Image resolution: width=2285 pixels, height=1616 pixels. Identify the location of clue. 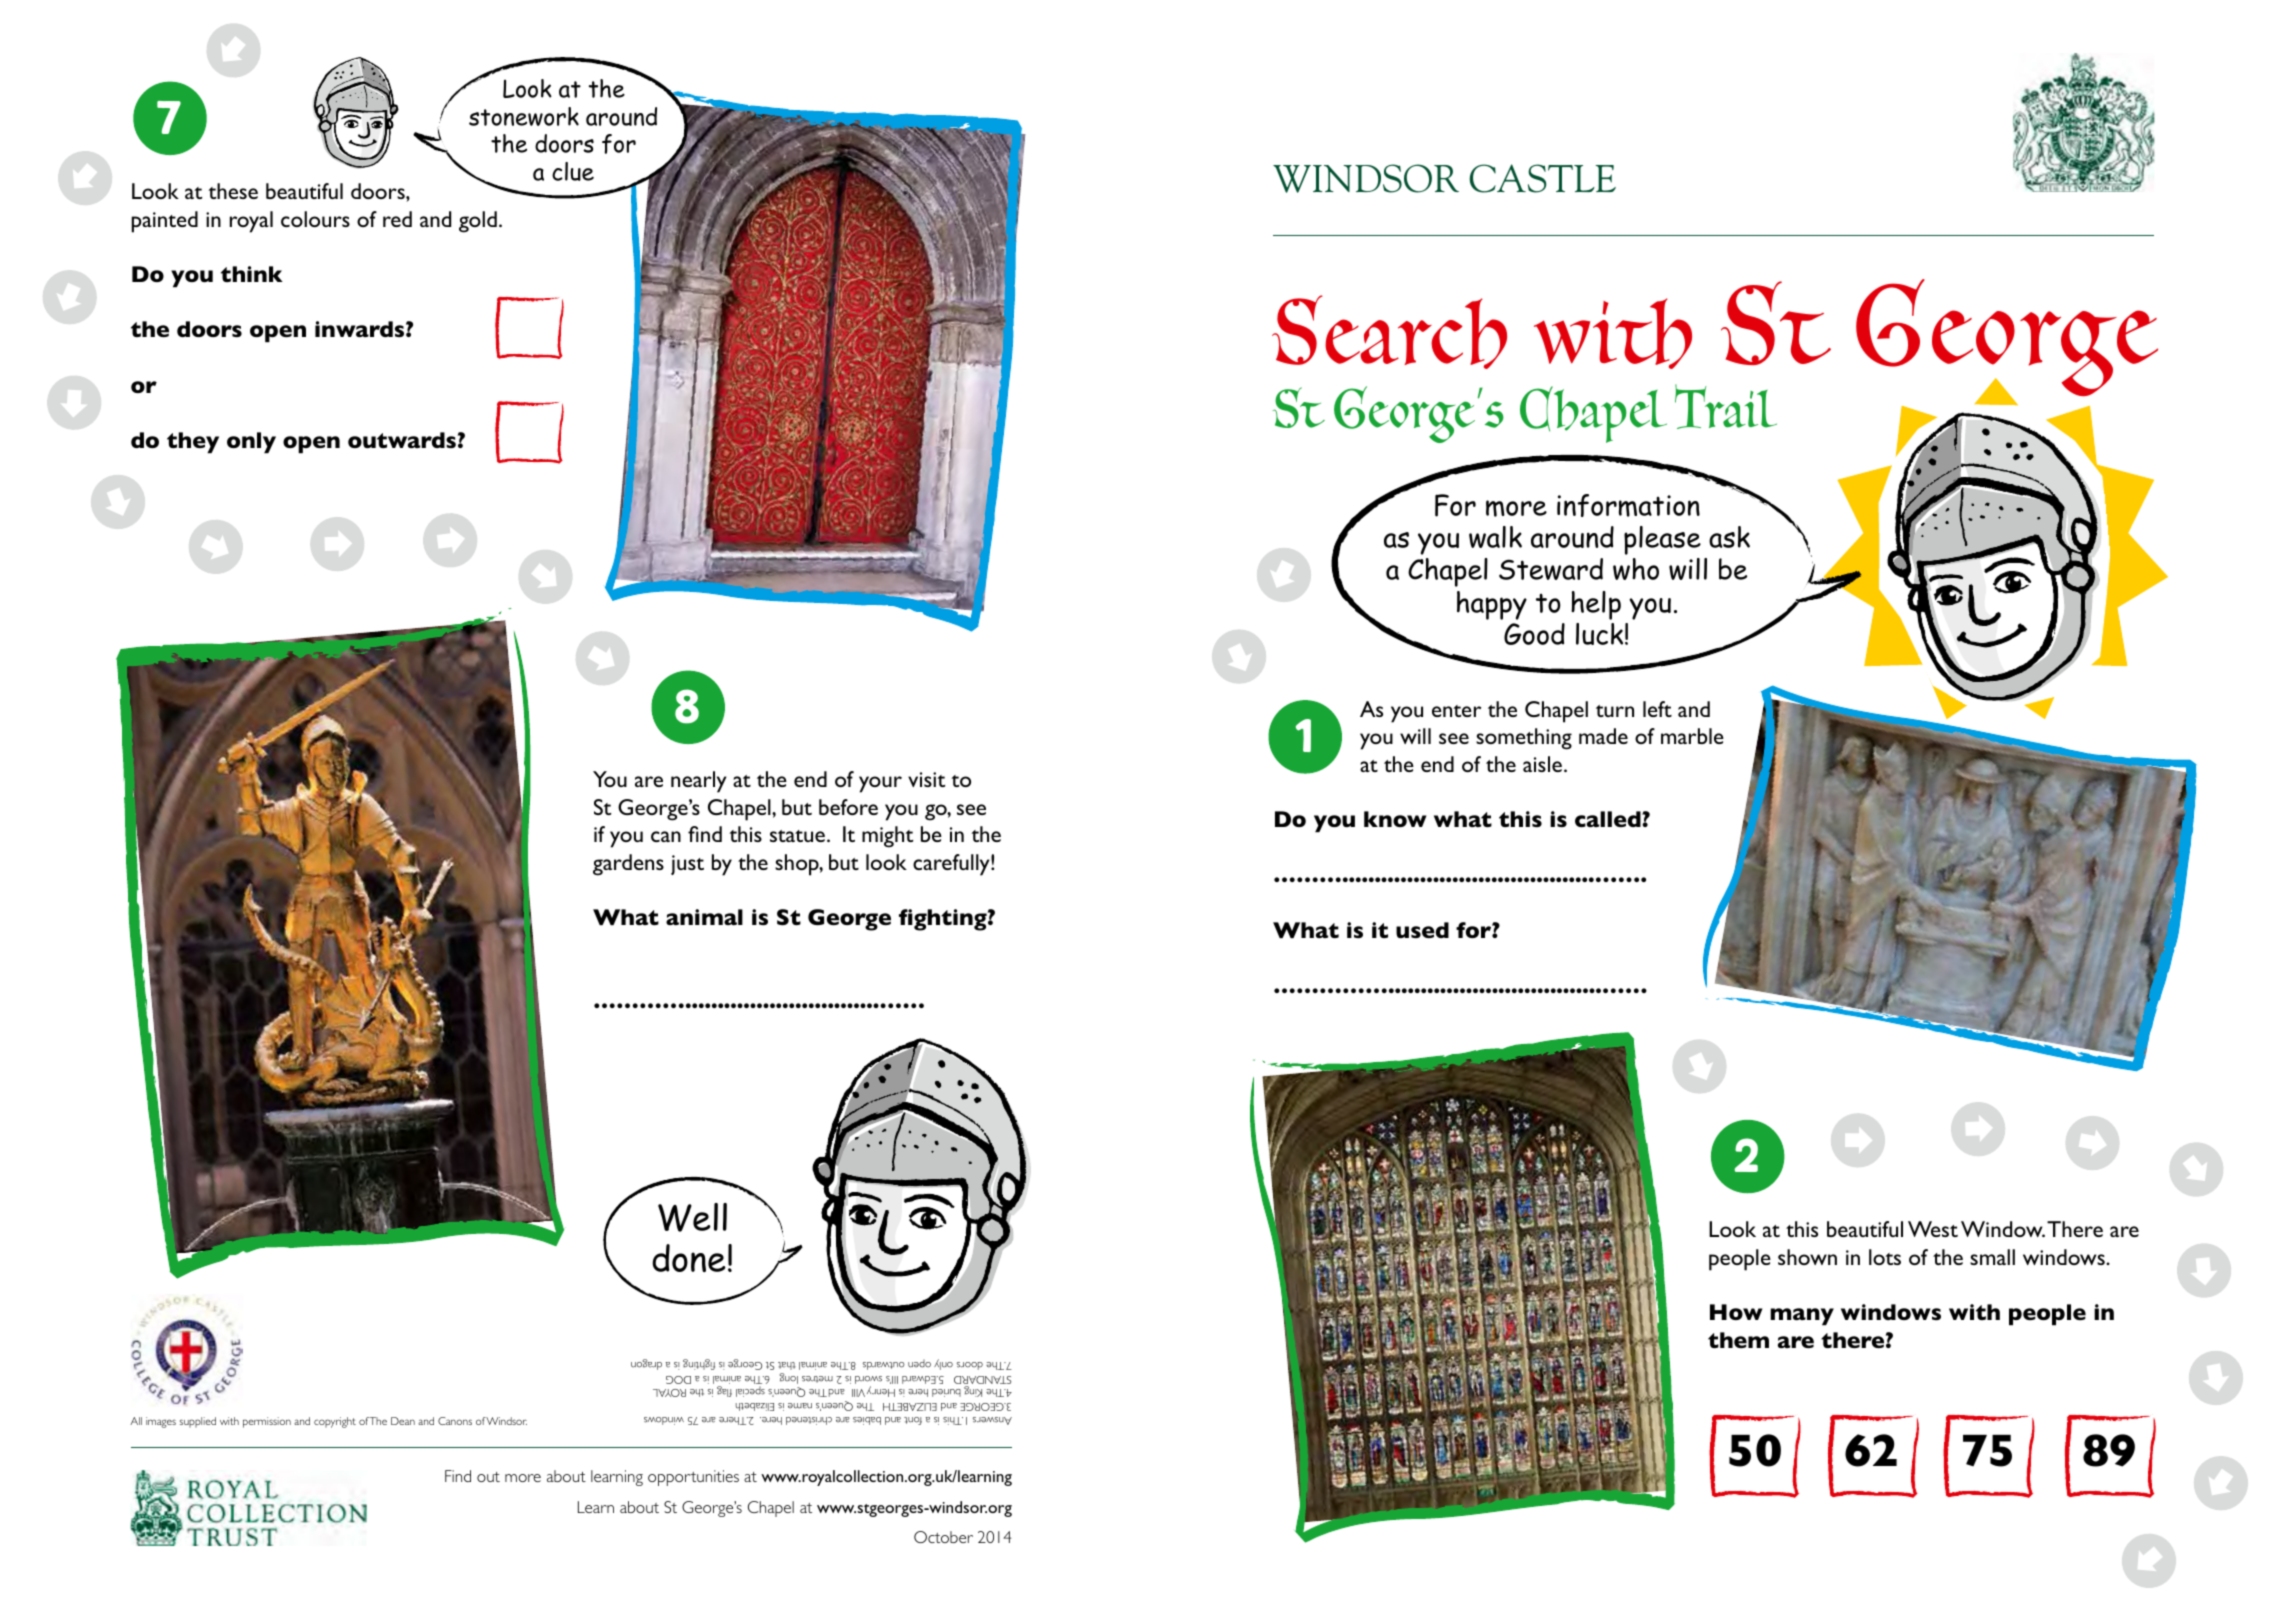
(573, 171).
